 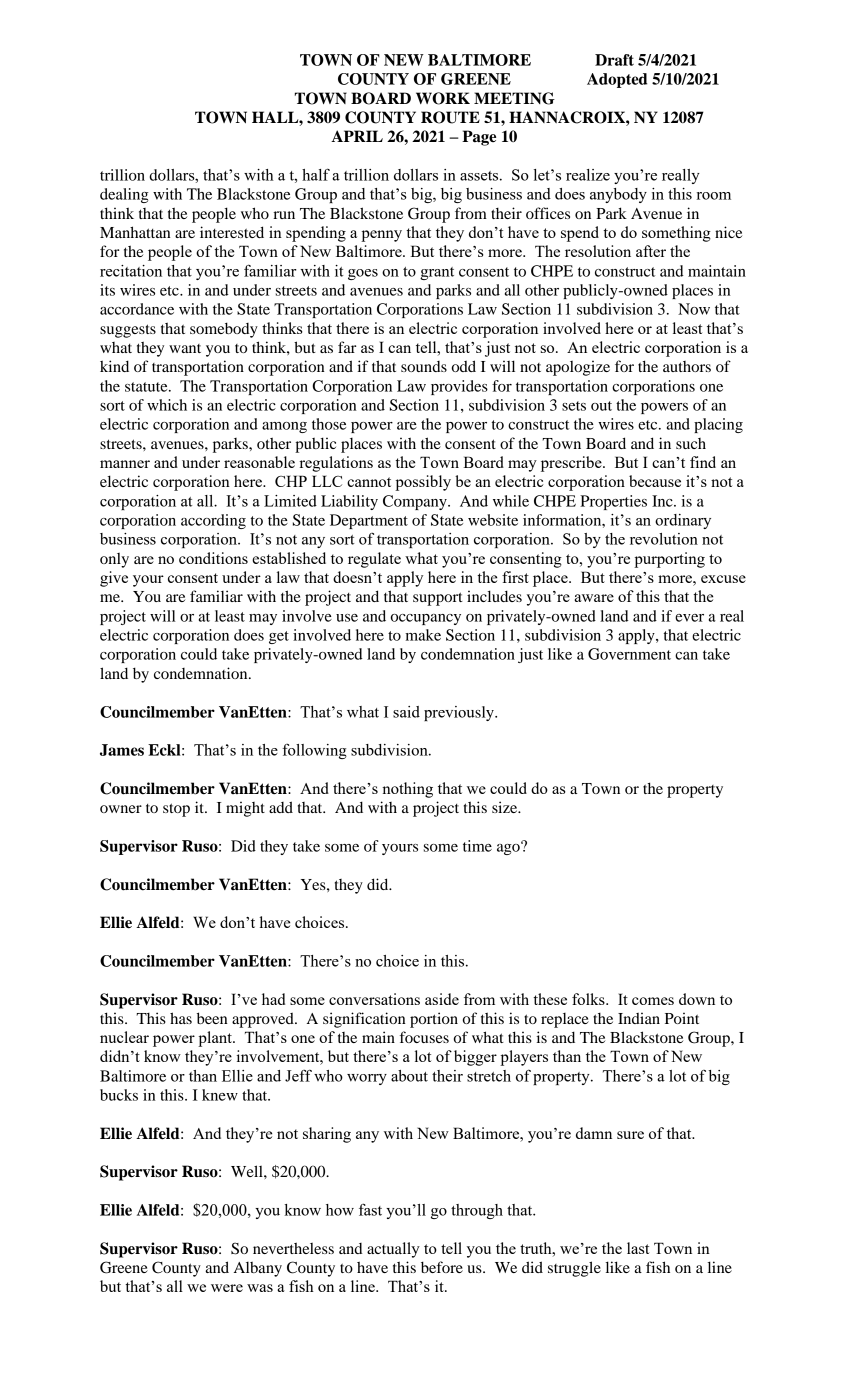 What do you see at coordinates (393, 1250) in the screenshot?
I see `actually` at bounding box center [393, 1250].
